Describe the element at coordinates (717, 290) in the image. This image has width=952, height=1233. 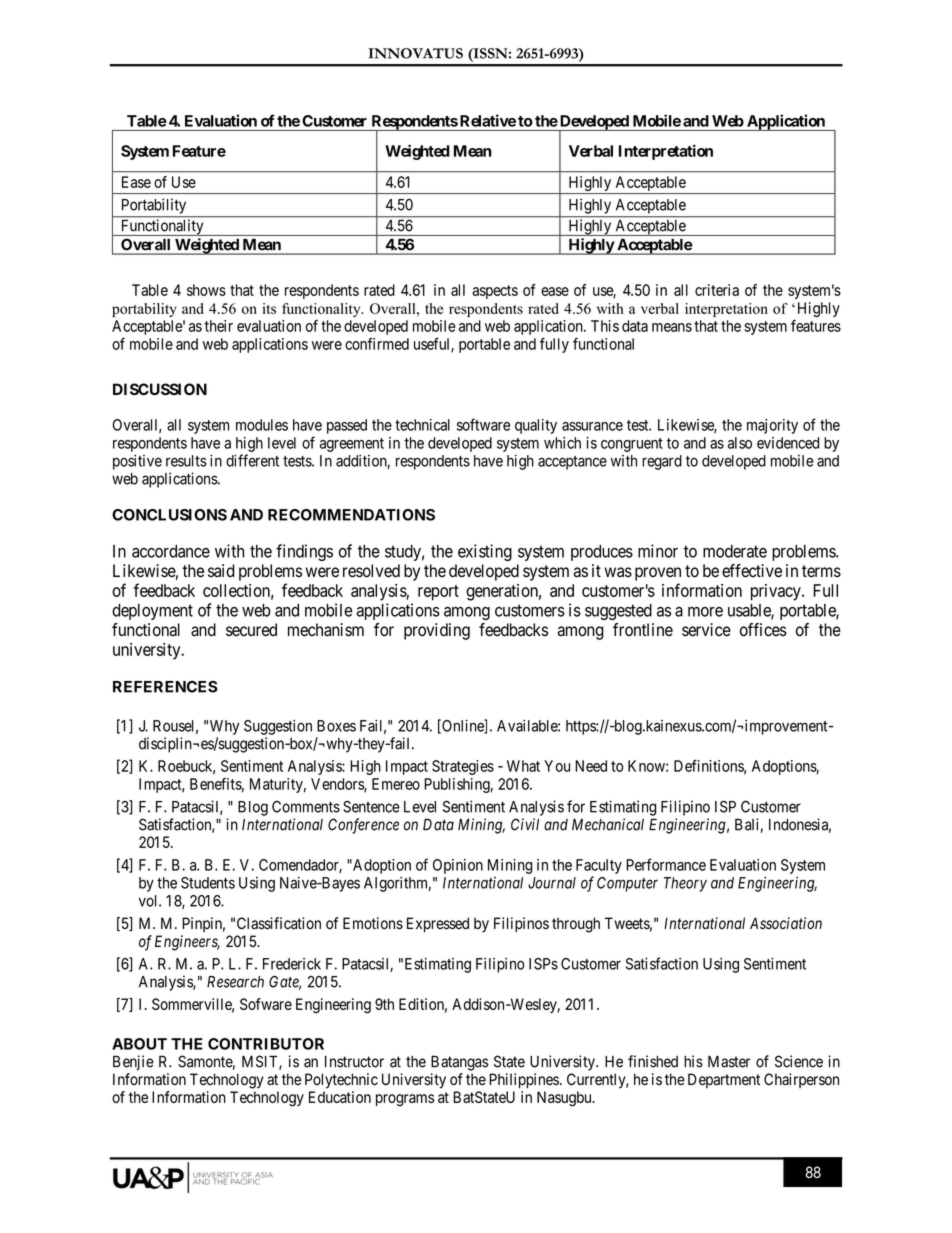
I see `criteria` at that location.
